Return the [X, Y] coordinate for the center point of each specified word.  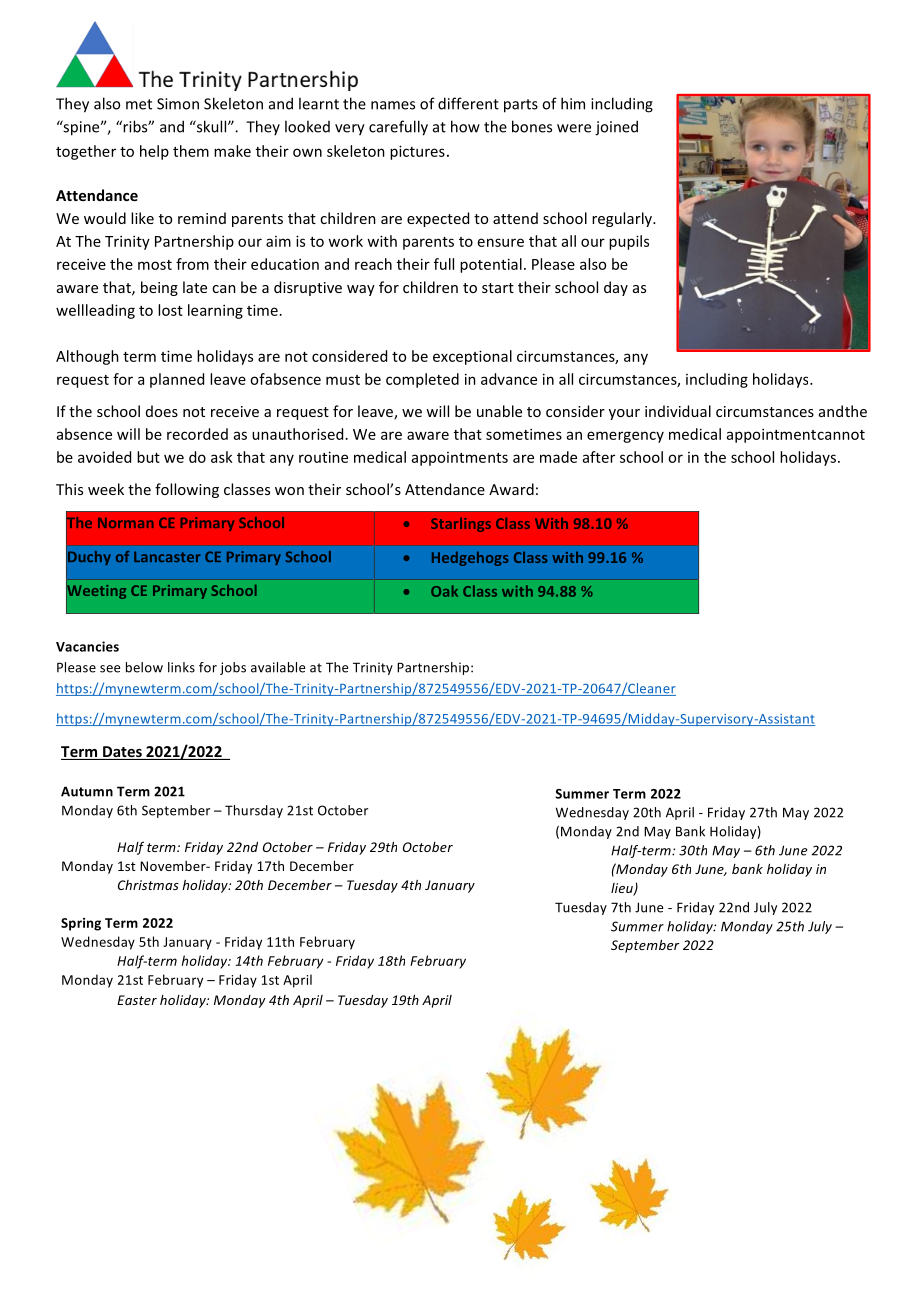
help [154, 152]
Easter [137, 1000]
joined [616, 128]
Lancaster [167, 556]
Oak [444, 591]
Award [511, 489]
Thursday [254, 811]
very [350, 130]
